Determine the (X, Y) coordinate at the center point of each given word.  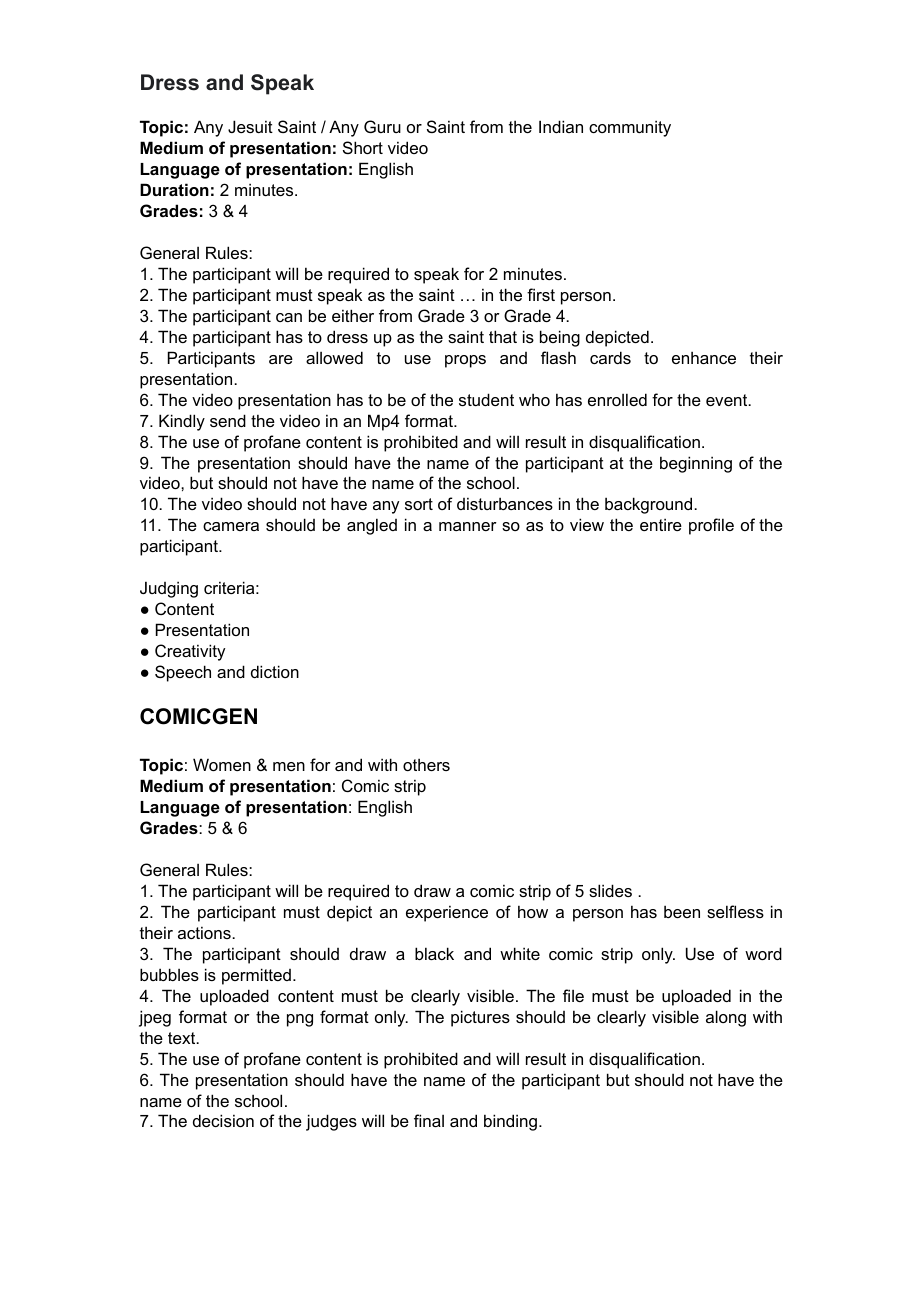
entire (661, 524)
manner (468, 526)
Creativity (190, 652)
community (630, 128)
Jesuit (250, 126)
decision (223, 1120)
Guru (382, 126)
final (429, 1120)
